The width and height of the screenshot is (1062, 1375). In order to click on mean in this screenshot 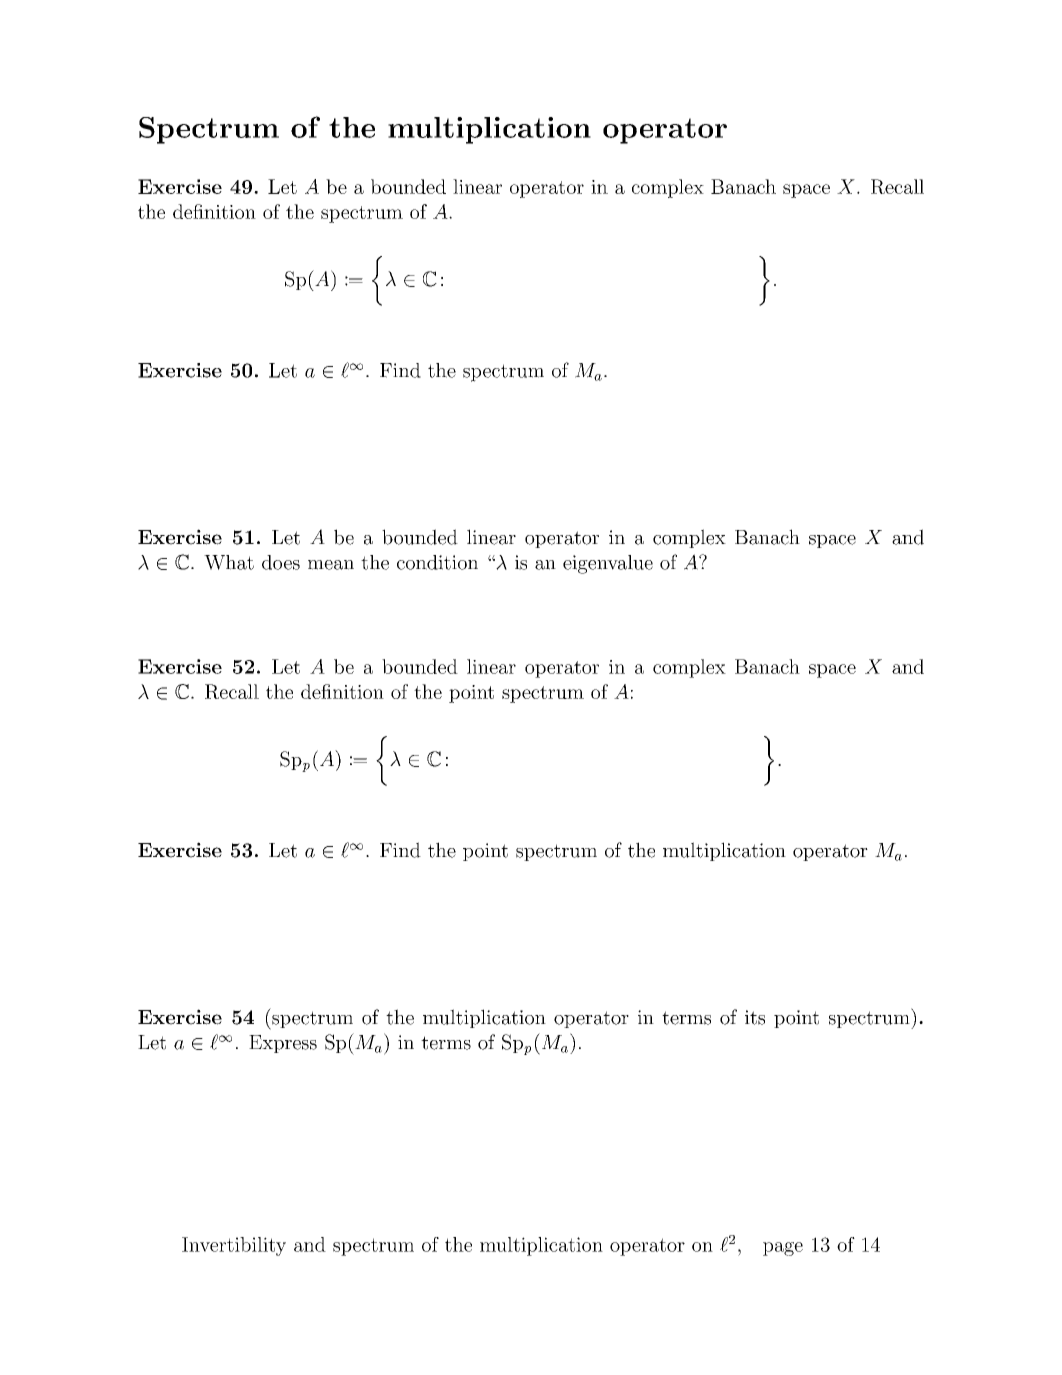, I will do `click(331, 565)`.
